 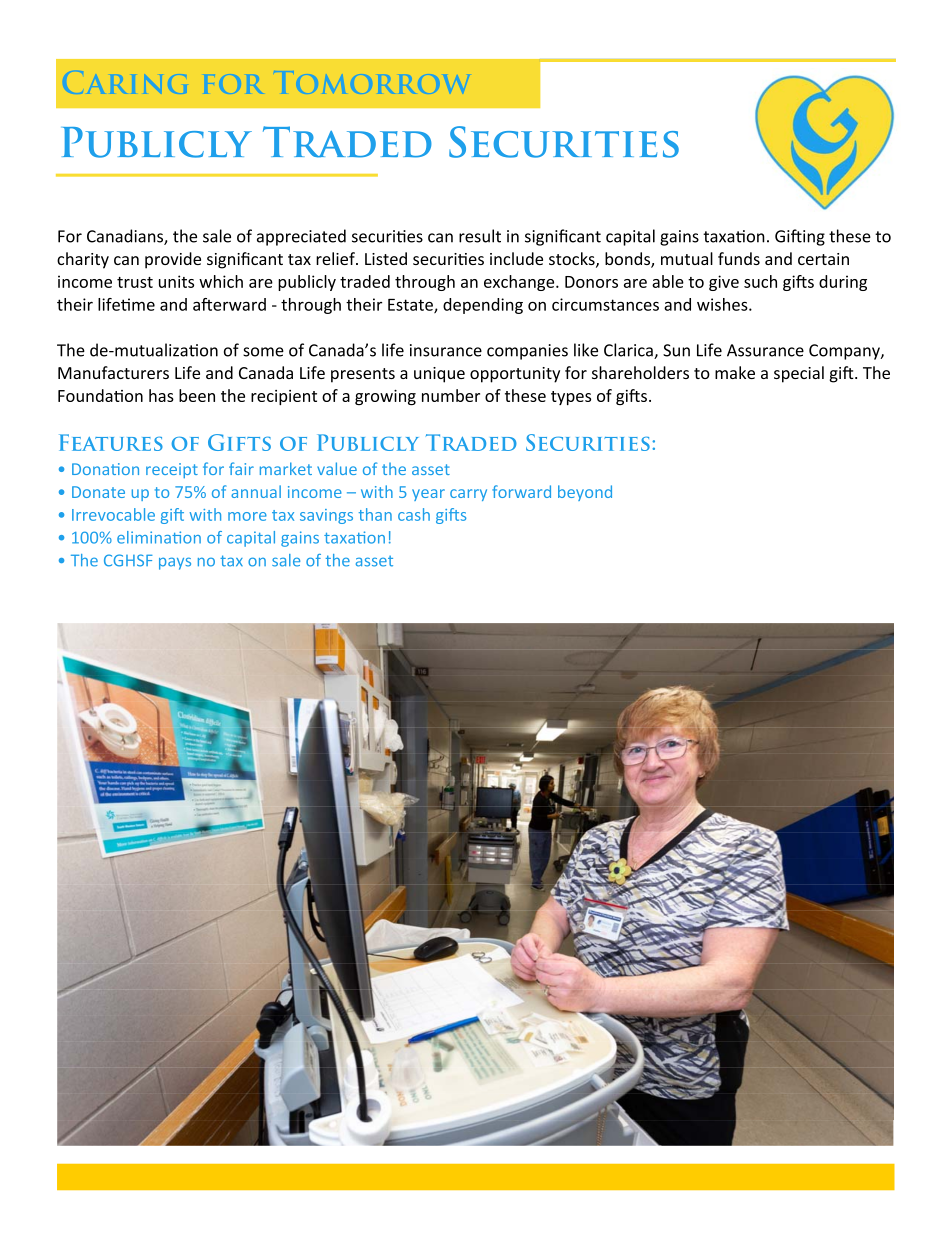 What do you see at coordinates (446, 350) in the image?
I see `insurance` at bounding box center [446, 350].
